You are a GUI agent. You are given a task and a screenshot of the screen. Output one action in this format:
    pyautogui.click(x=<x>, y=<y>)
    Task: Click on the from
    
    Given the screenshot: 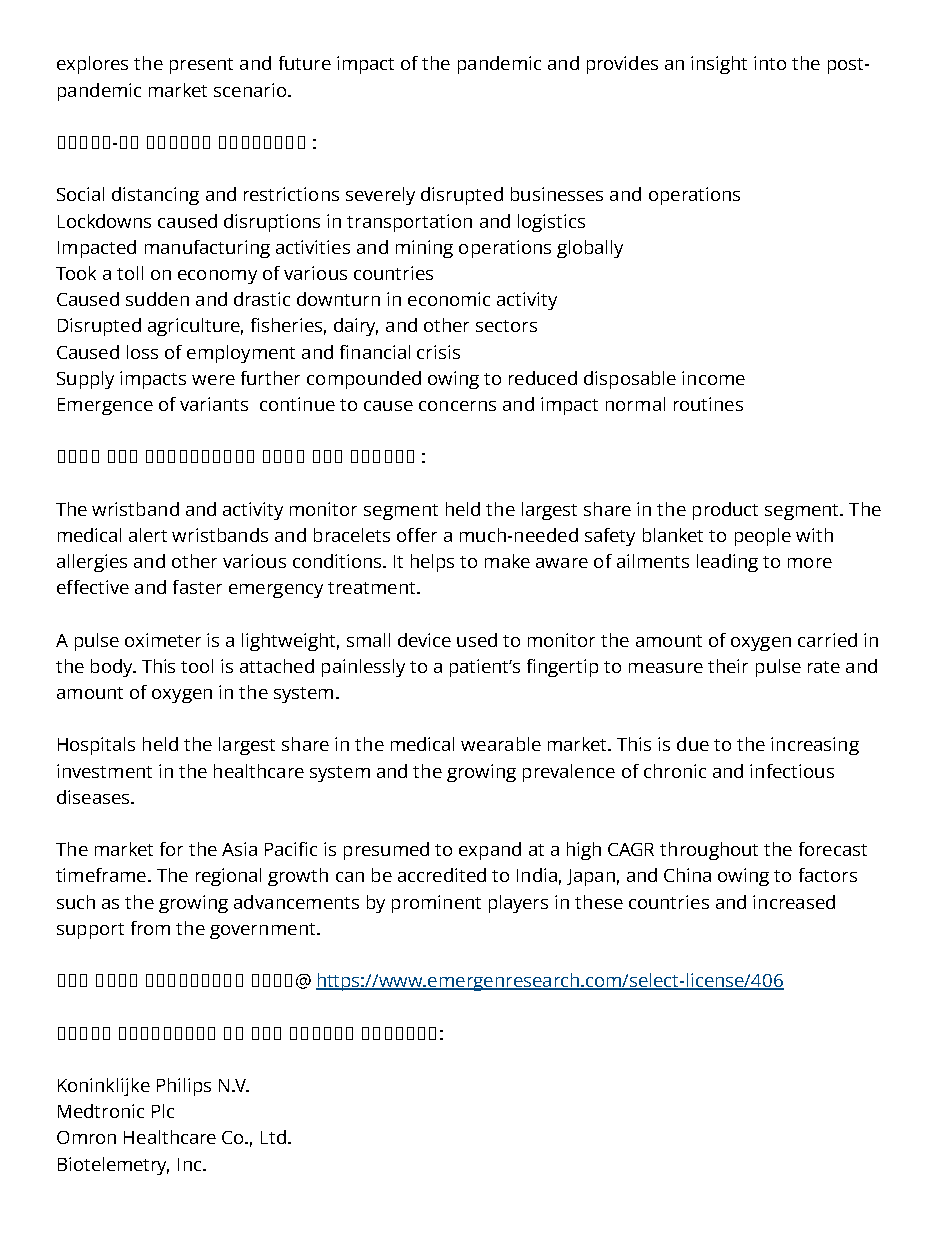 What is the action you would take?
    pyautogui.click(x=150, y=928)
